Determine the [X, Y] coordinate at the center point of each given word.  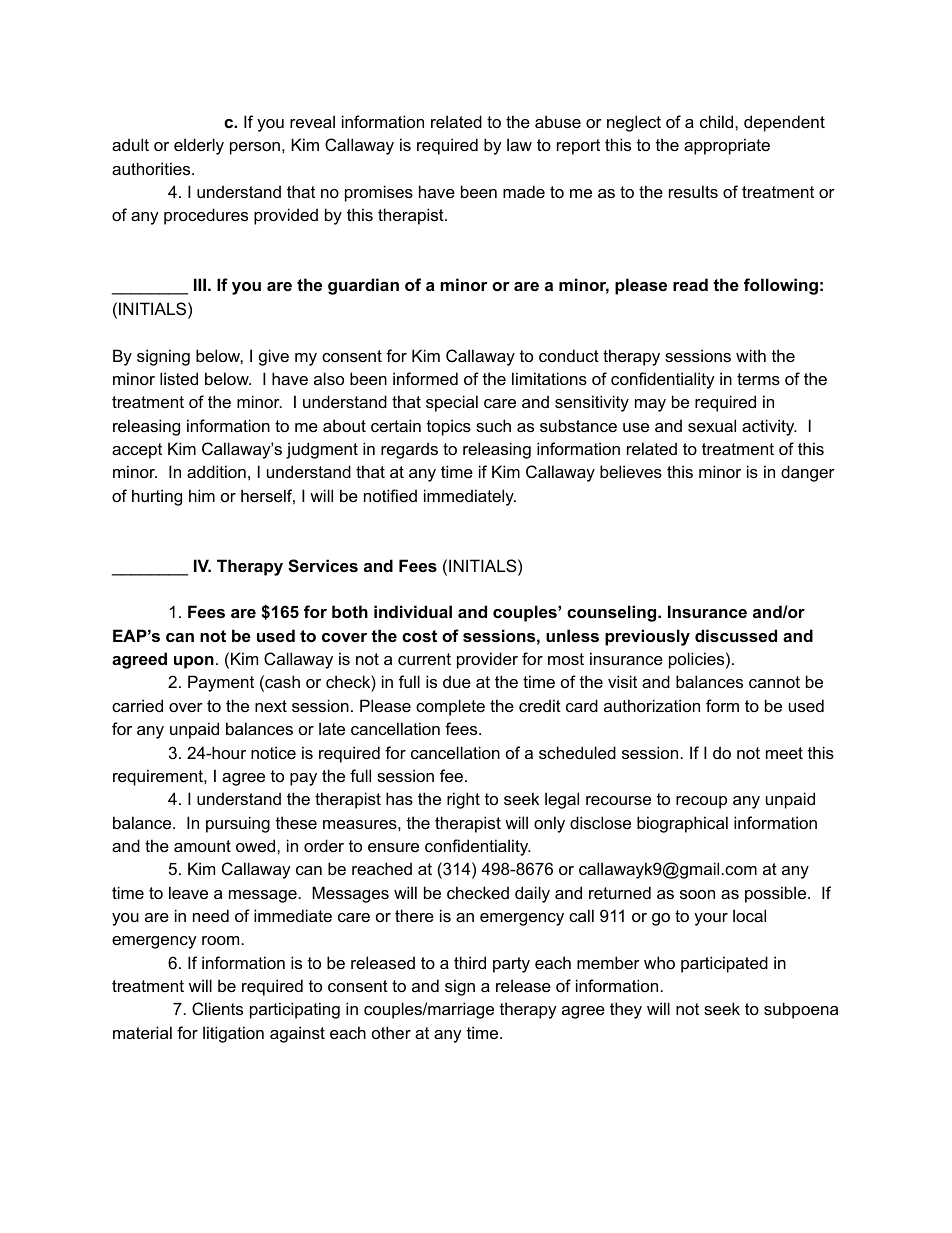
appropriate [727, 146]
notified [390, 495]
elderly [199, 146]
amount [202, 846]
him [202, 495]
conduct [569, 355]
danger [808, 473]
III [200, 284]
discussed [736, 635]
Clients [217, 1008]
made [524, 191]
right [463, 800]
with [751, 355]
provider [487, 660]
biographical [682, 824]
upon [194, 662]
